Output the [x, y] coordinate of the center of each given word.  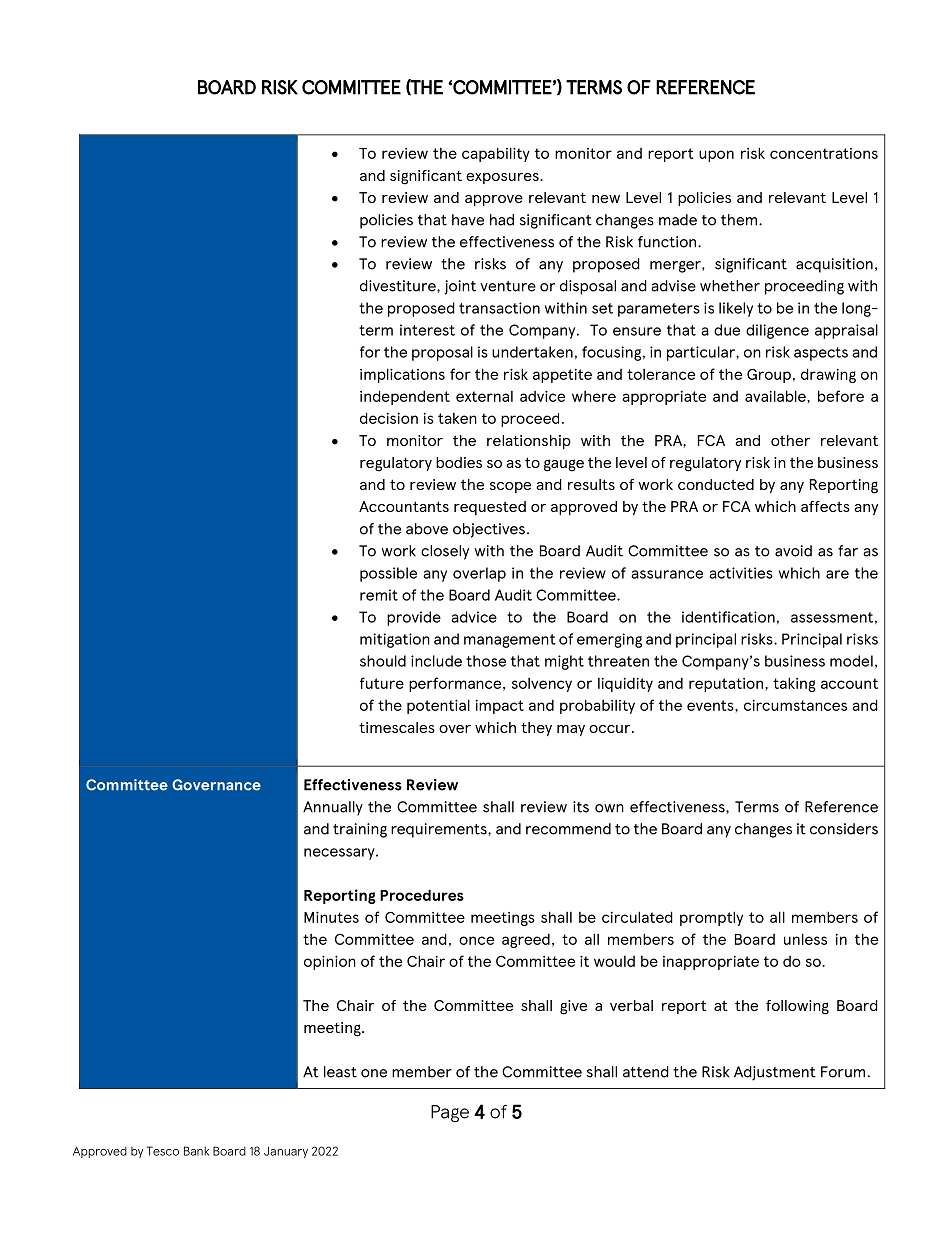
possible [388, 574]
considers [844, 829]
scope [510, 487]
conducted [716, 484]
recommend [568, 829]
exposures [503, 178]
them [739, 220]
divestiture [399, 286]
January [286, 1152]
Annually [333, 808]
